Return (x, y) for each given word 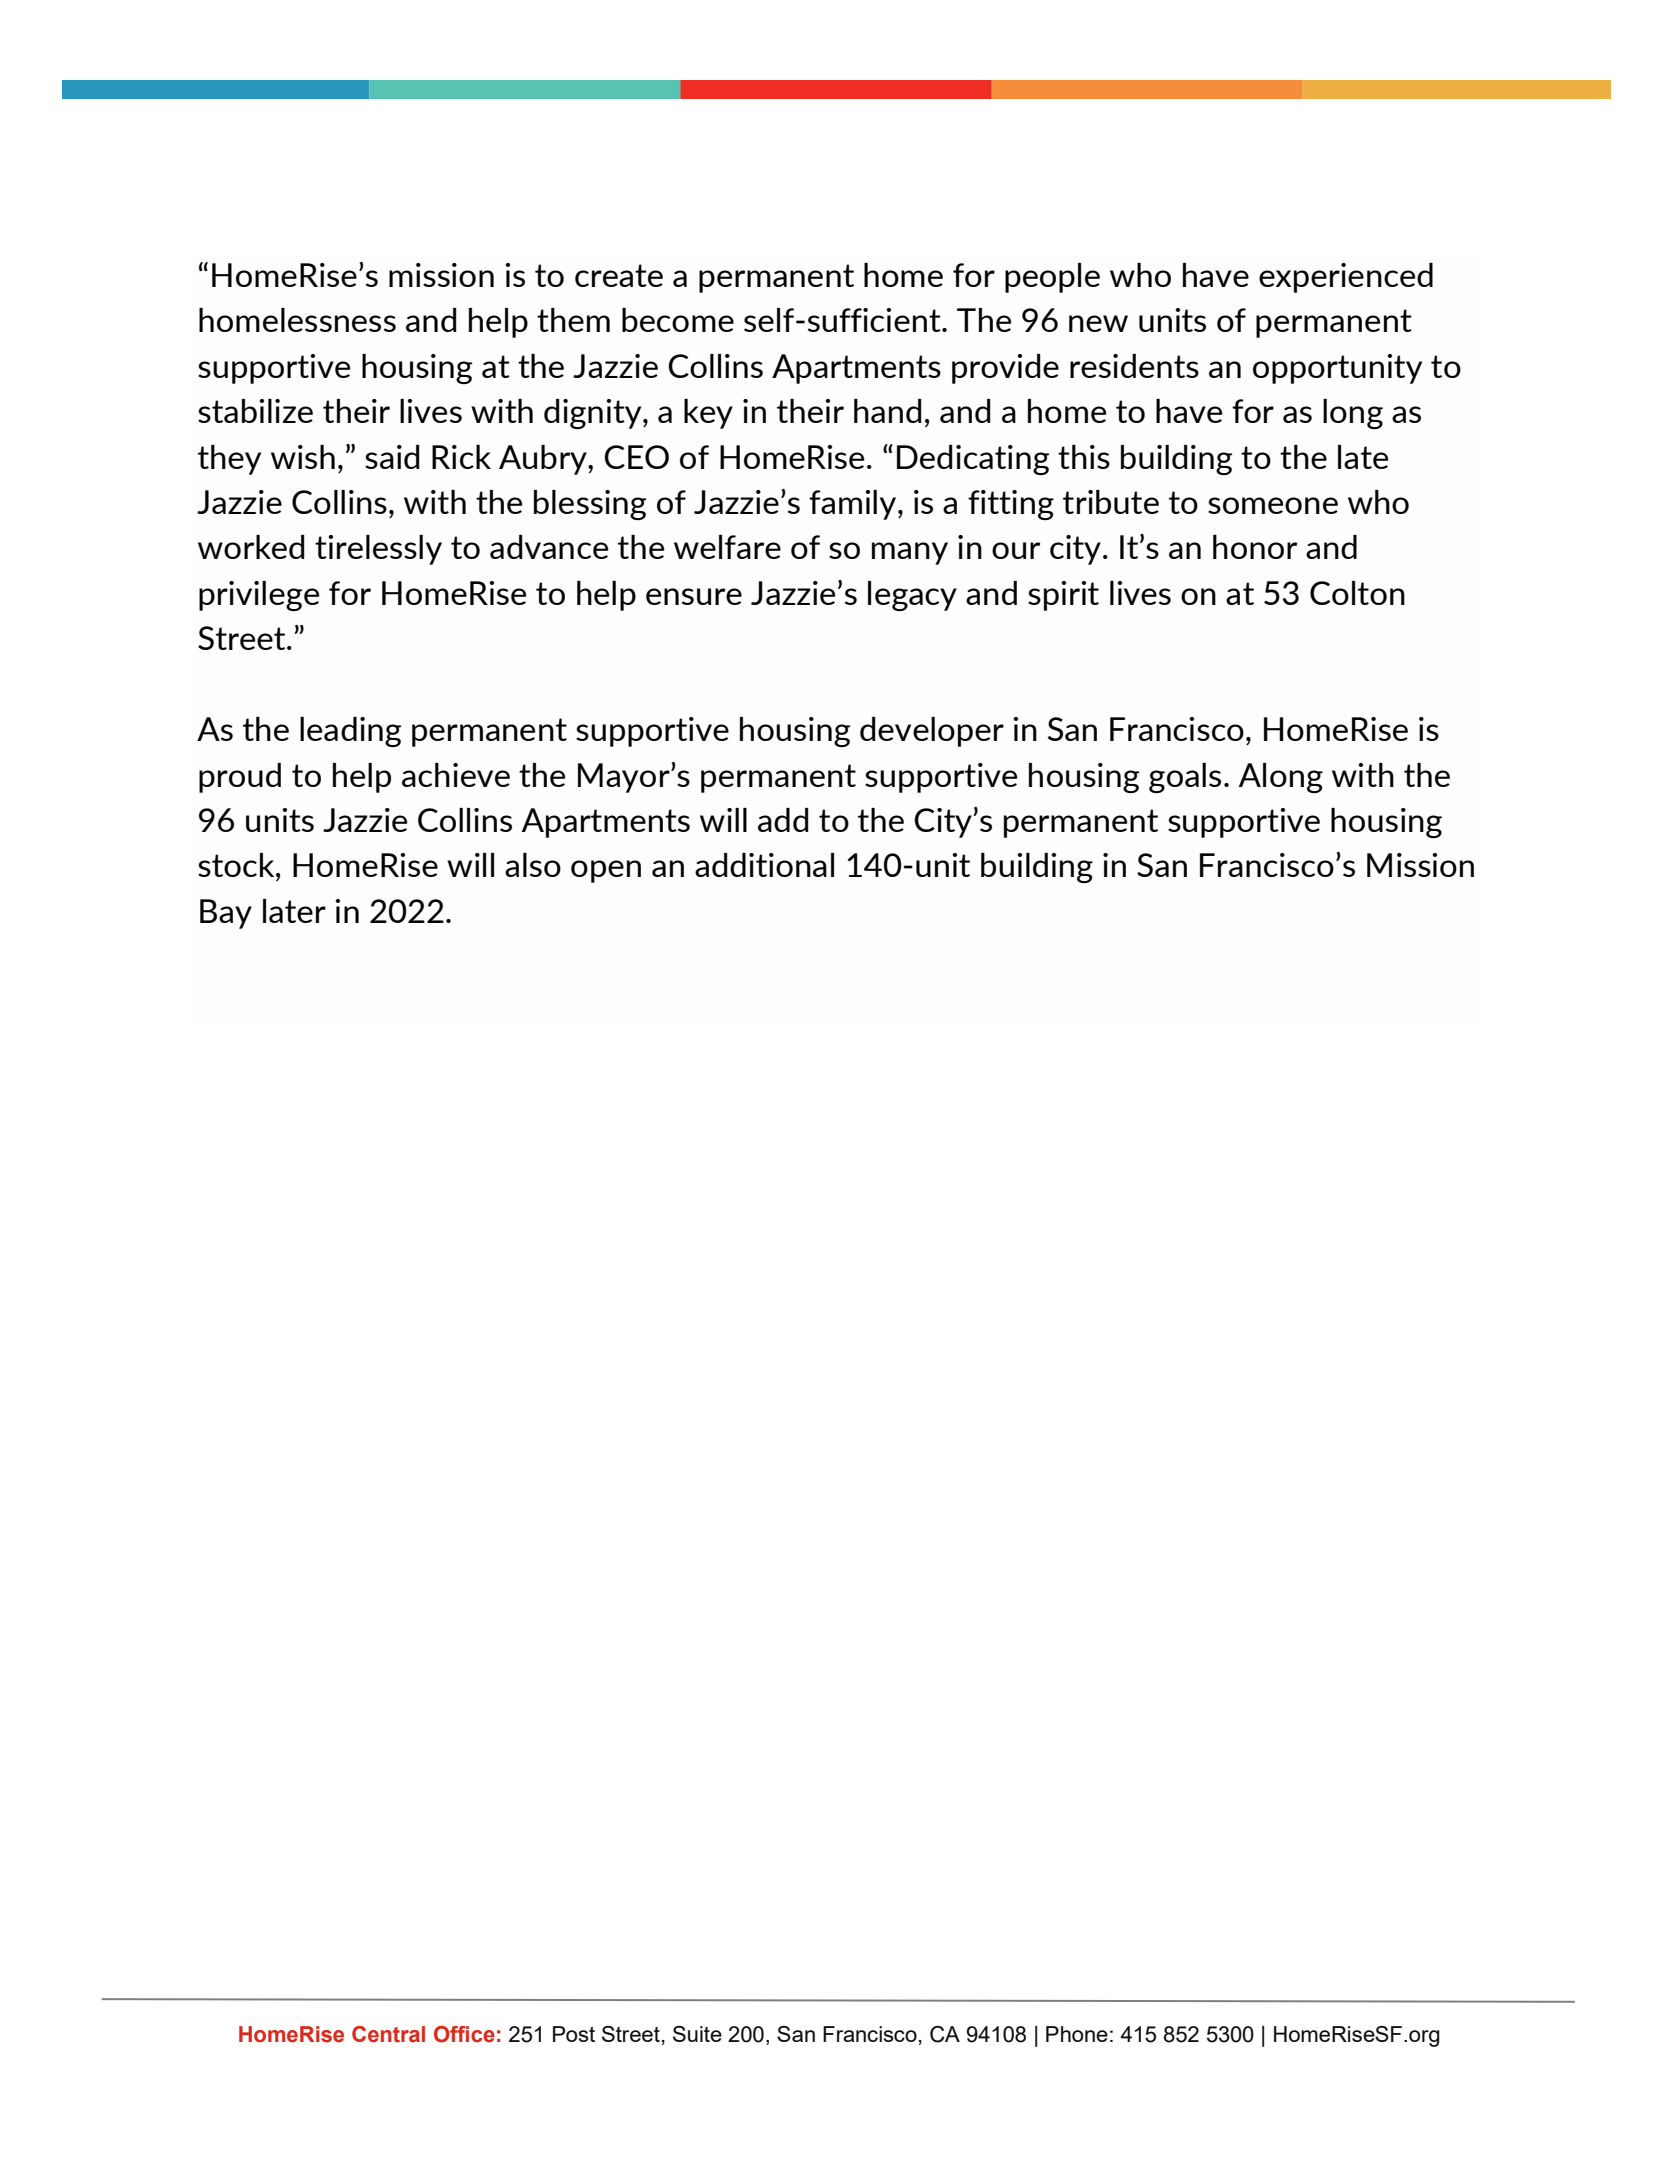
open (606, 871)
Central (388, 2034)
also (533, 865)
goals (1185, 778)
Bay (226, 914)
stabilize (255, 411)
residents (1134, 366)
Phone (1077, 2034)
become (678, 320)
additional (764, 865)
